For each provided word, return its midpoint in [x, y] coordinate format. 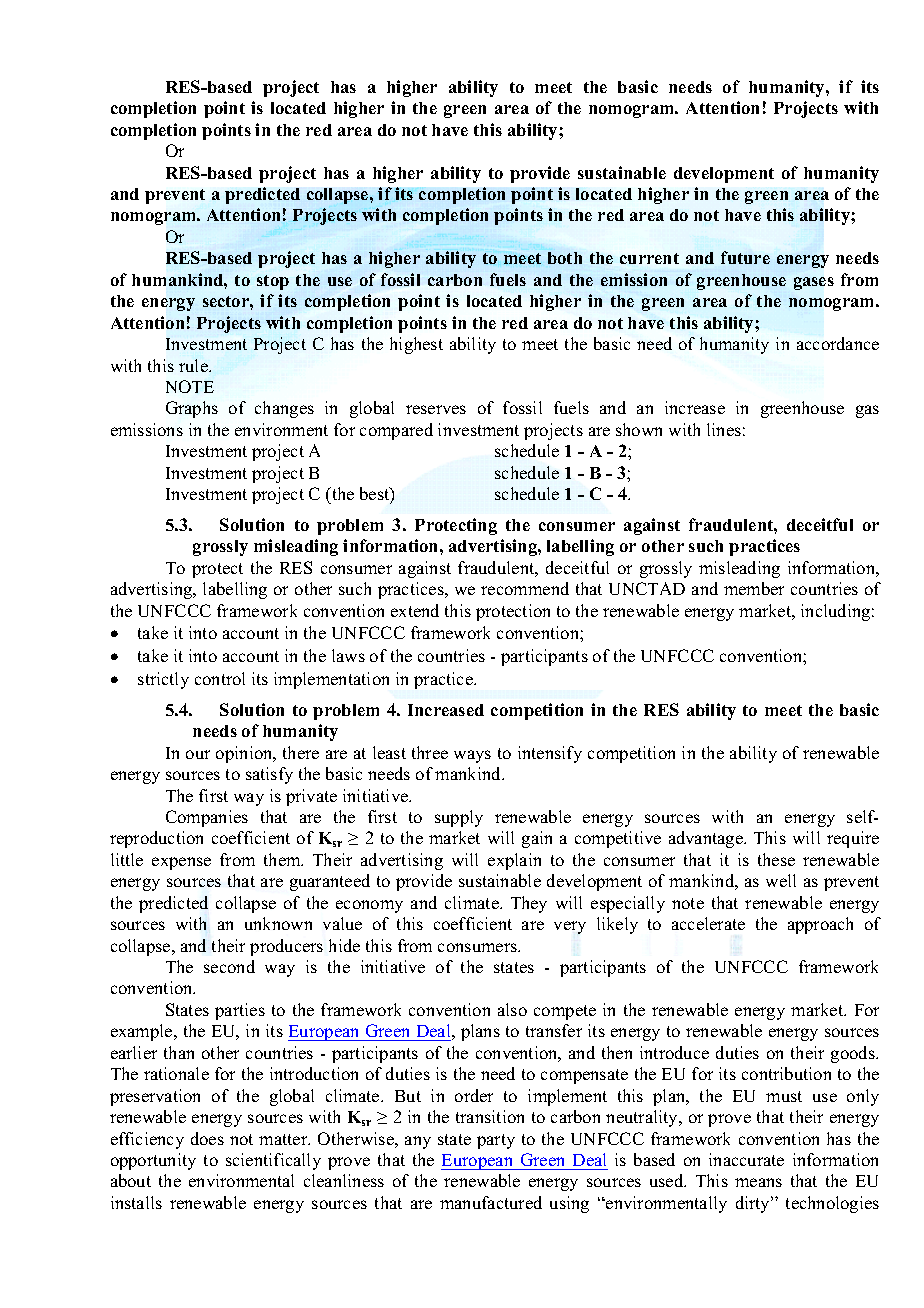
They [529, 904]
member [754, 588]
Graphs [192, 409]
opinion [245, 754]
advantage [707, 839]
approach [820, 925]
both [565, 258]
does [207, 1138]
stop [273, 282]
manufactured [491, 1202]
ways [472, 756]
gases [814, 283]
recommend [525, 588]
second [229, 966]
